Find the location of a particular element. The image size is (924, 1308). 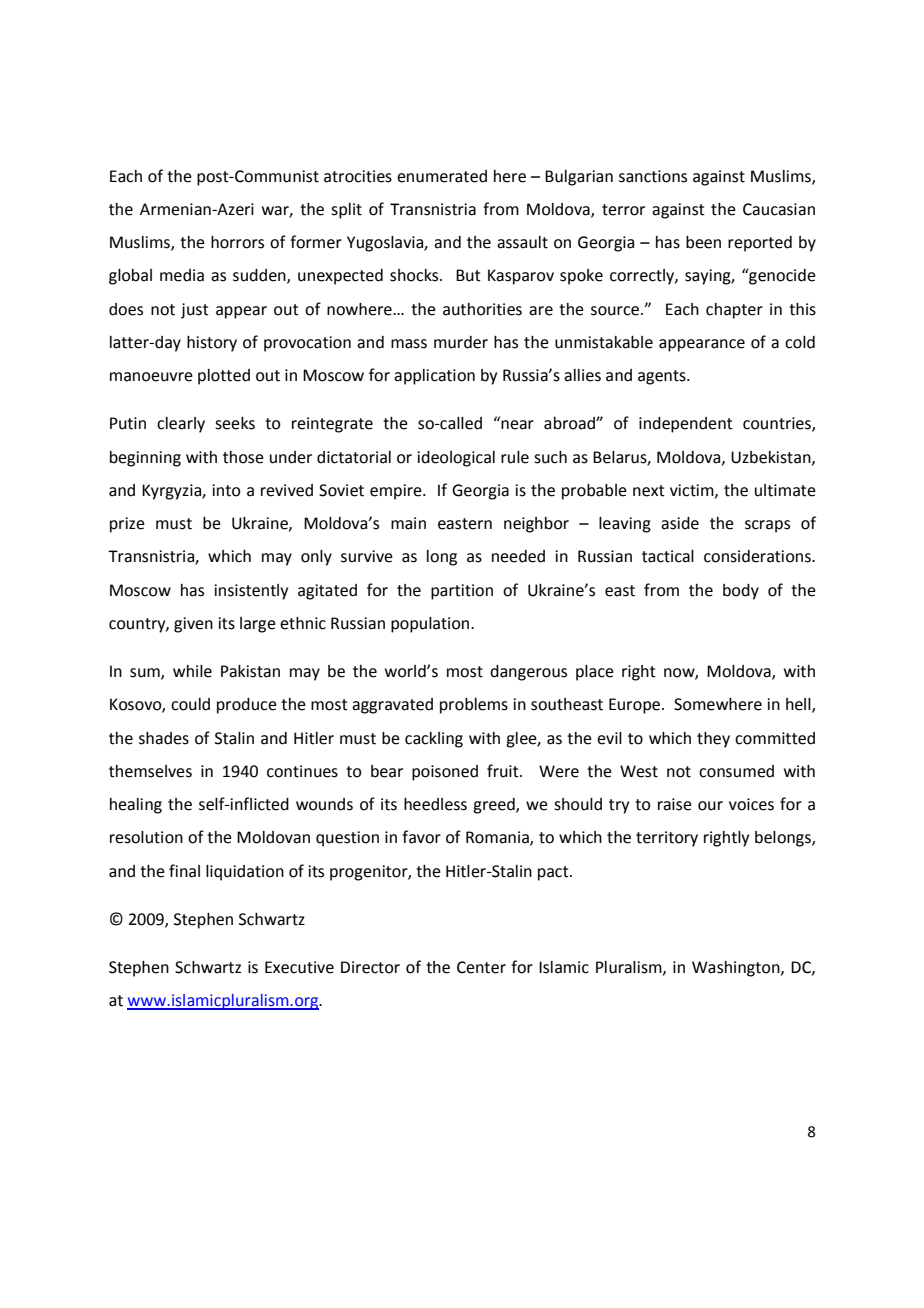

partition is located at coordinates (462, 592).
